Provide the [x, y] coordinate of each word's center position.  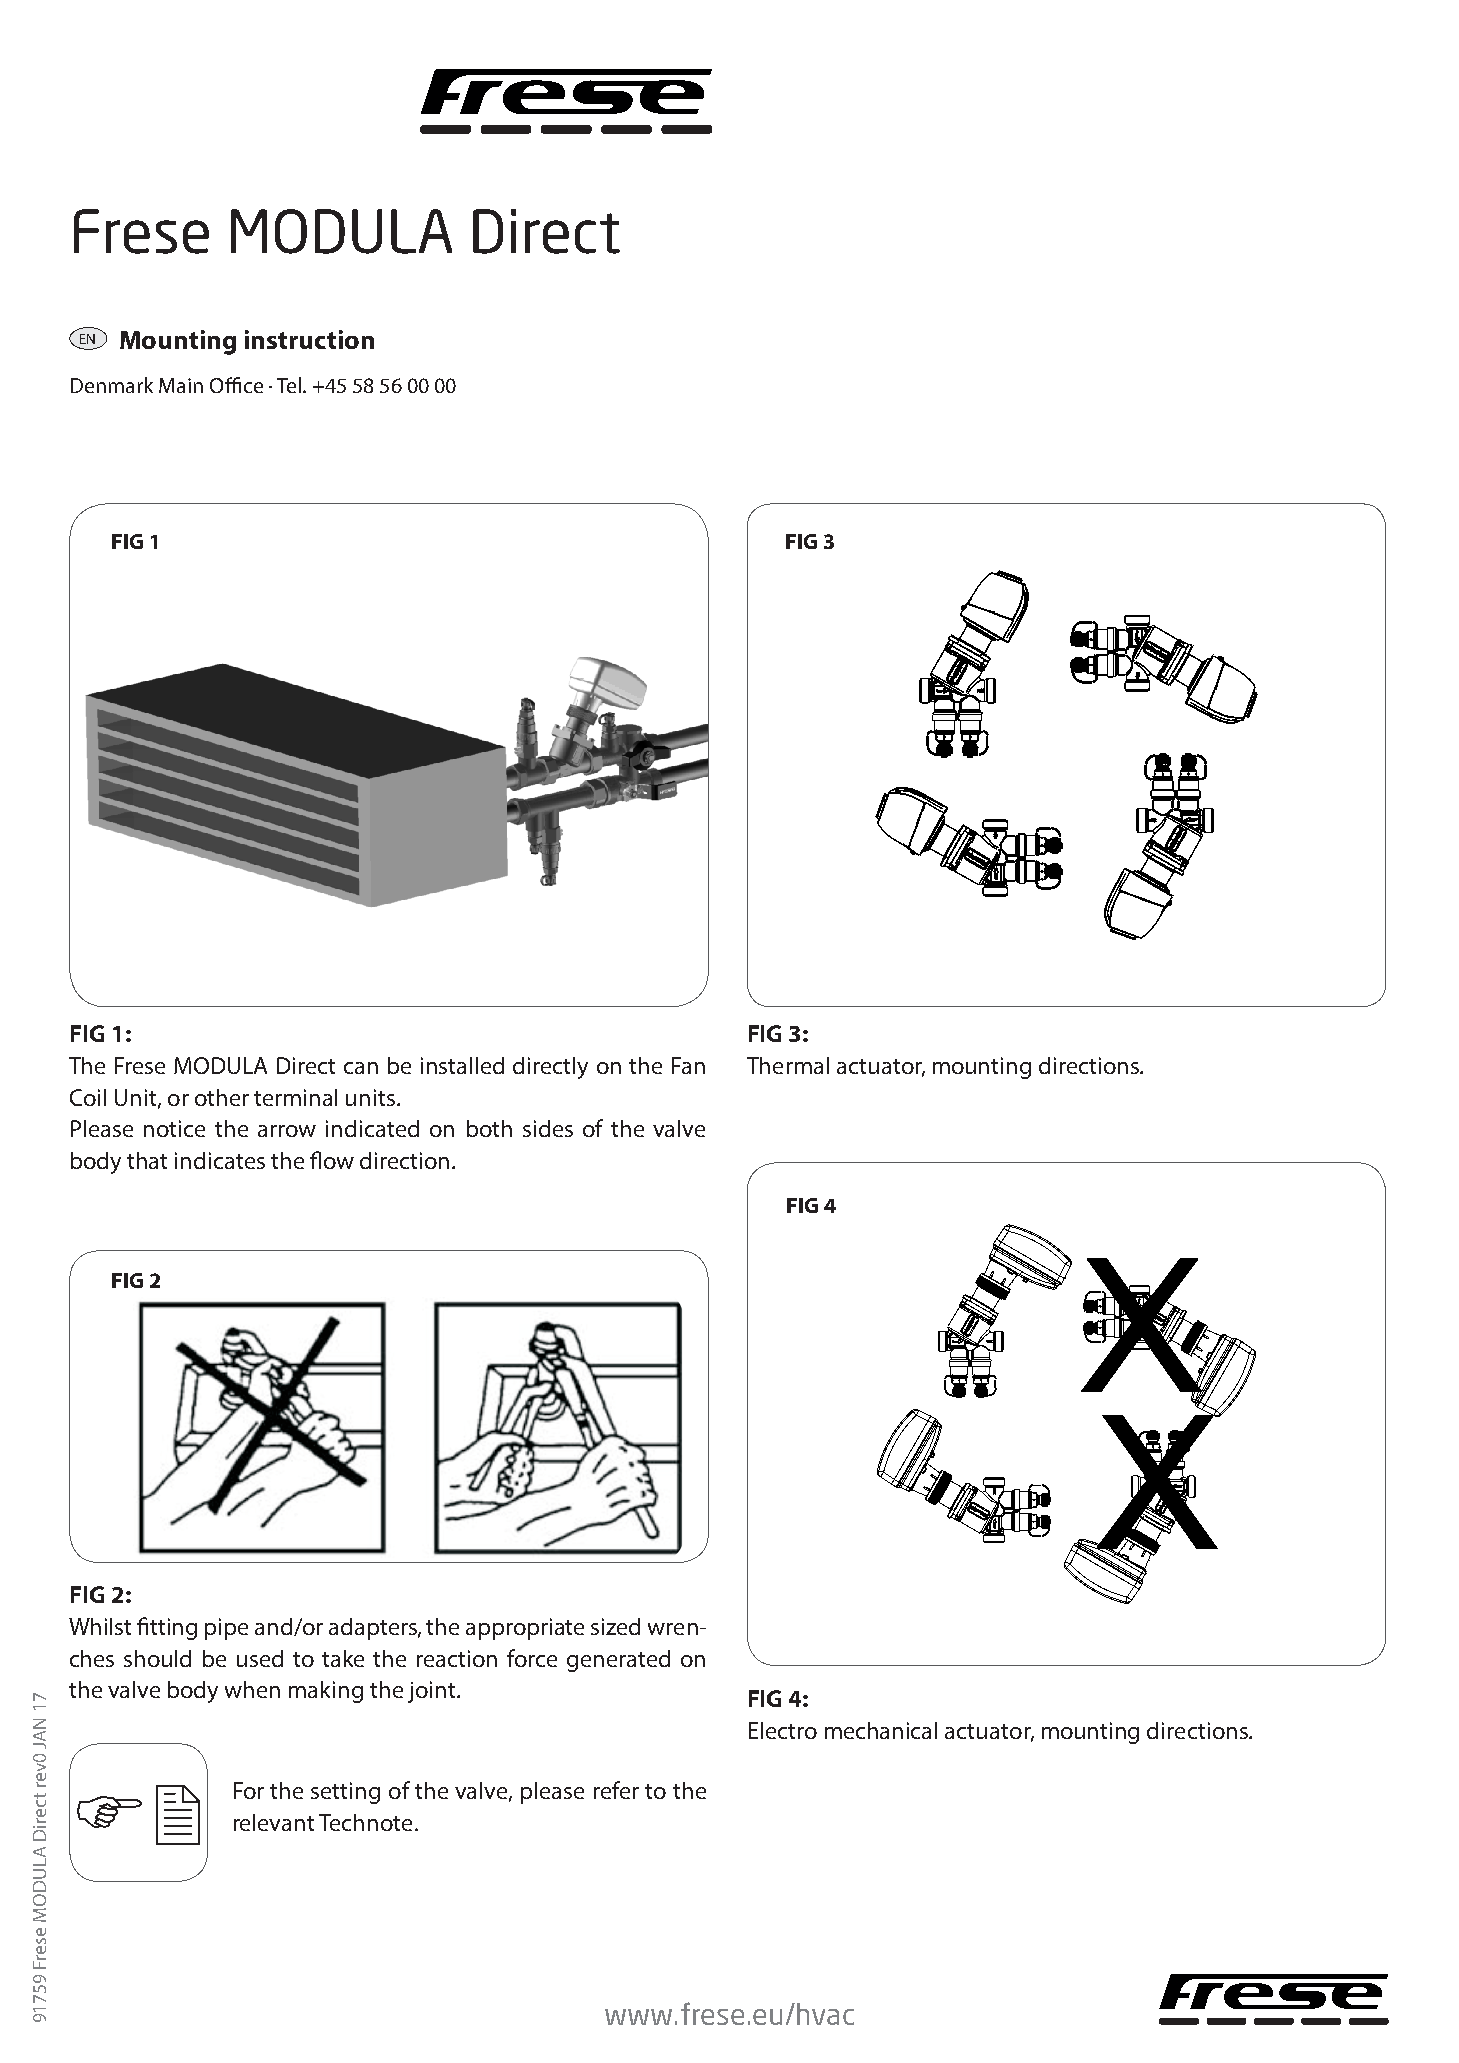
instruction [309, 339]
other [222, 1097]
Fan [688, 1065]
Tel [289, 385]
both [489, 1128]
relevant [274, 1822]
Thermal [788, 1065]
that [147, 1160]
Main [181, 385]
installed [462, 1065]
